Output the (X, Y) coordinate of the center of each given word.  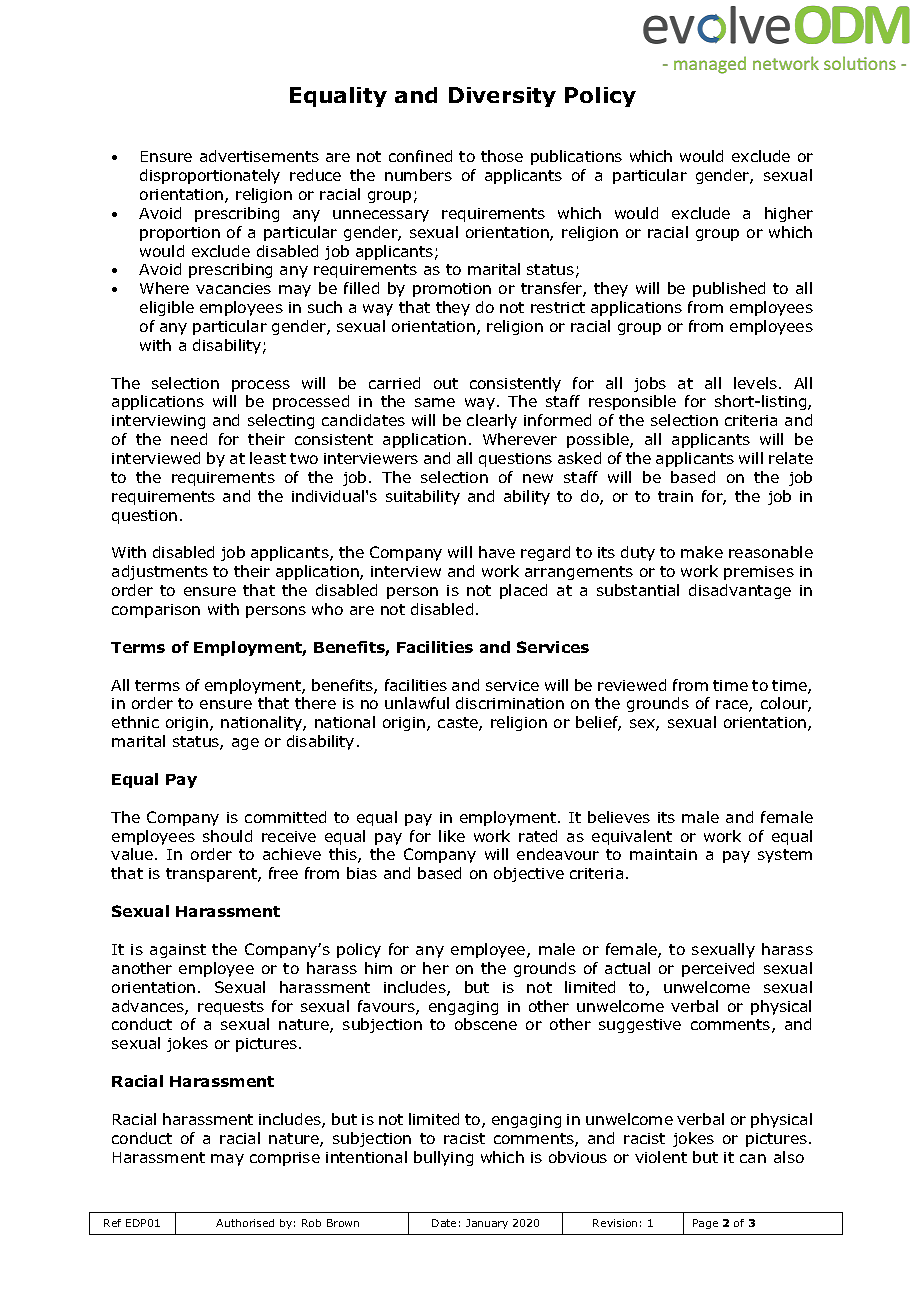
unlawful (417, 703)
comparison (156, 611)
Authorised (245, 1223)
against (178, 951)
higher (789, 214)
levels (757, 383)
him (378, 968)
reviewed (632, 685)
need (189, 439)
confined (420, 156)
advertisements (259, 156)
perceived (718, 969)
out (446, 383)
